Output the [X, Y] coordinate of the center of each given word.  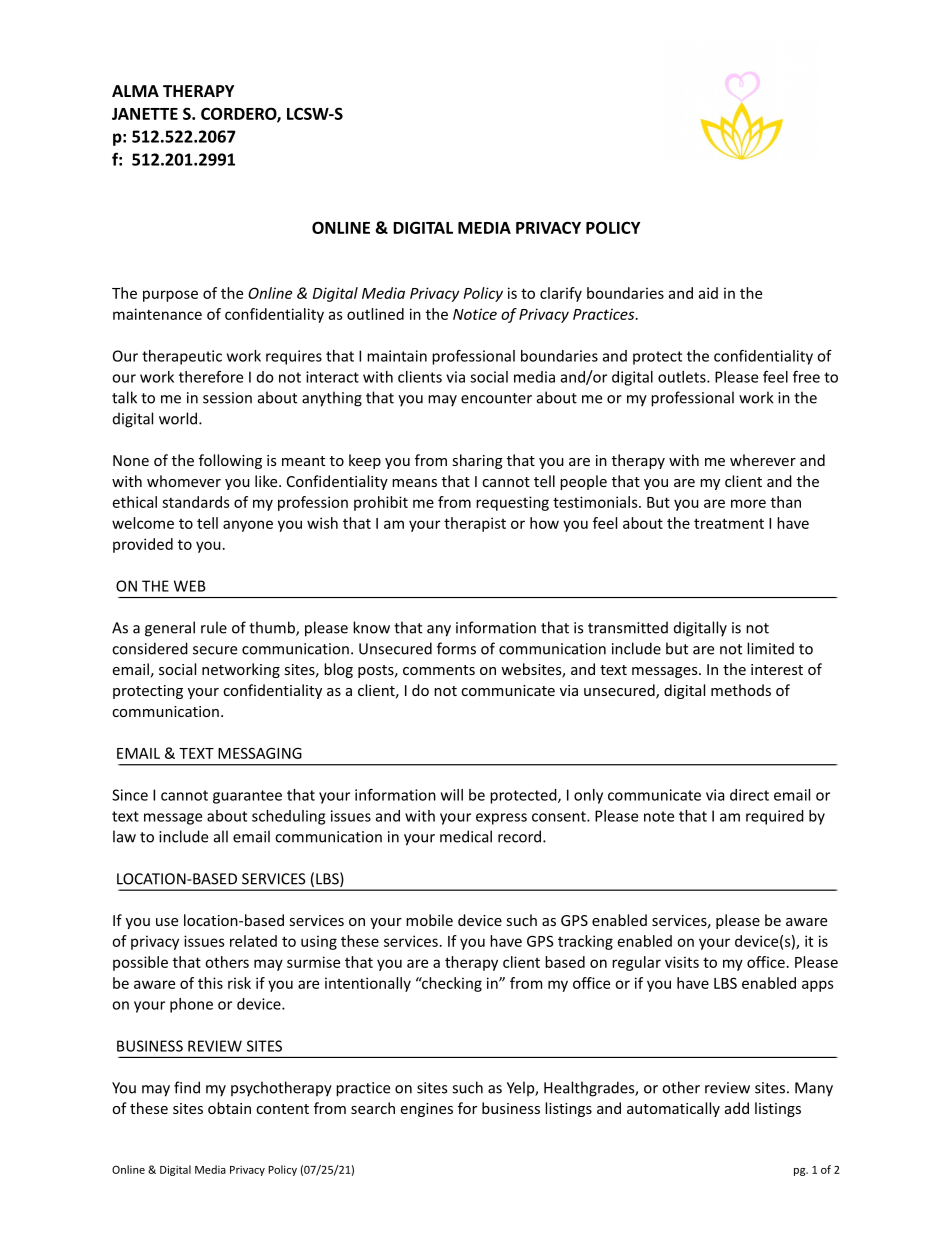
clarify [561, 294]
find [187, 1087]
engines [427, 1110]
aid [708, 293]
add [737, 1108]
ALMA [135, 91]
